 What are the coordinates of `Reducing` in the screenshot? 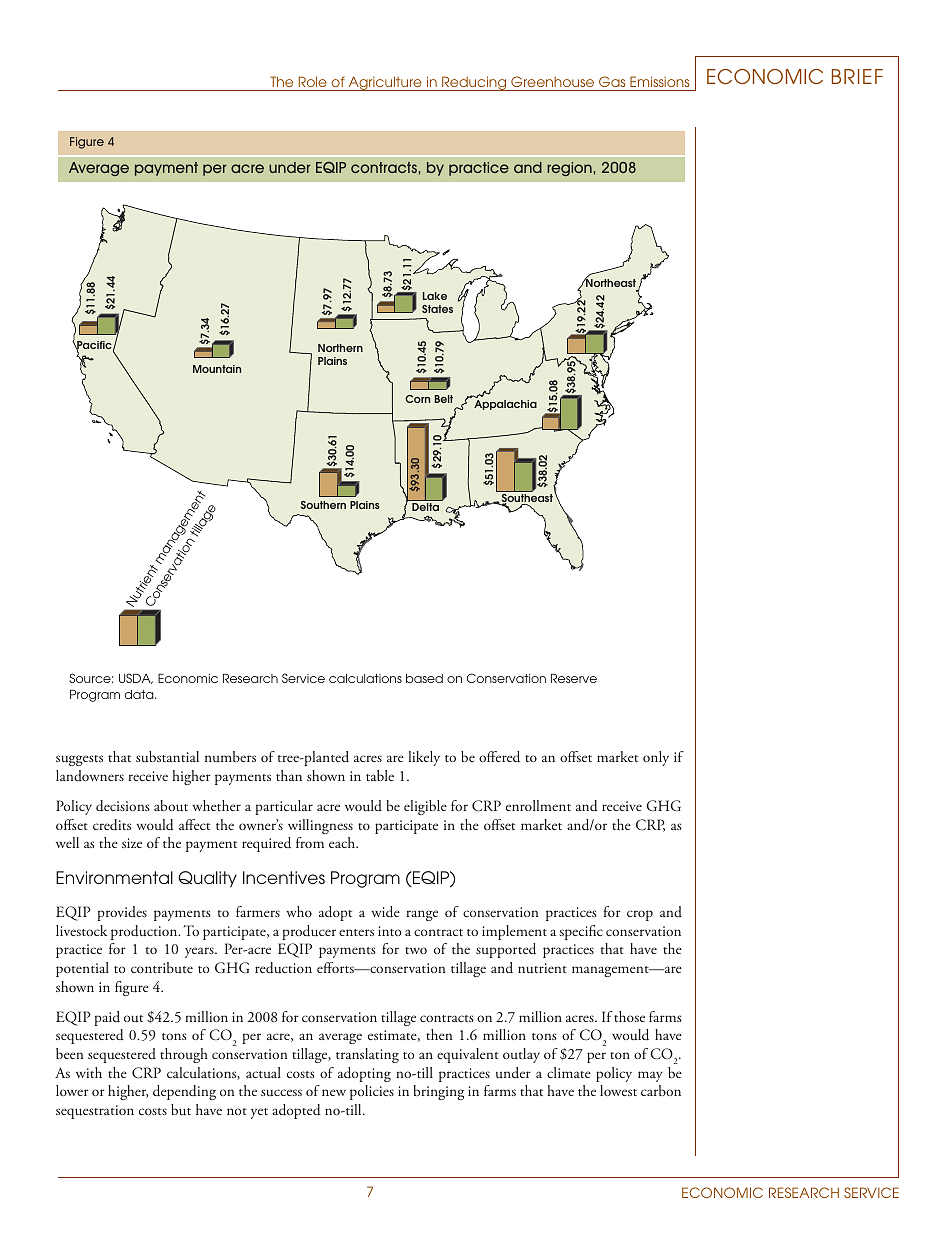 It's located at (474, 83).
